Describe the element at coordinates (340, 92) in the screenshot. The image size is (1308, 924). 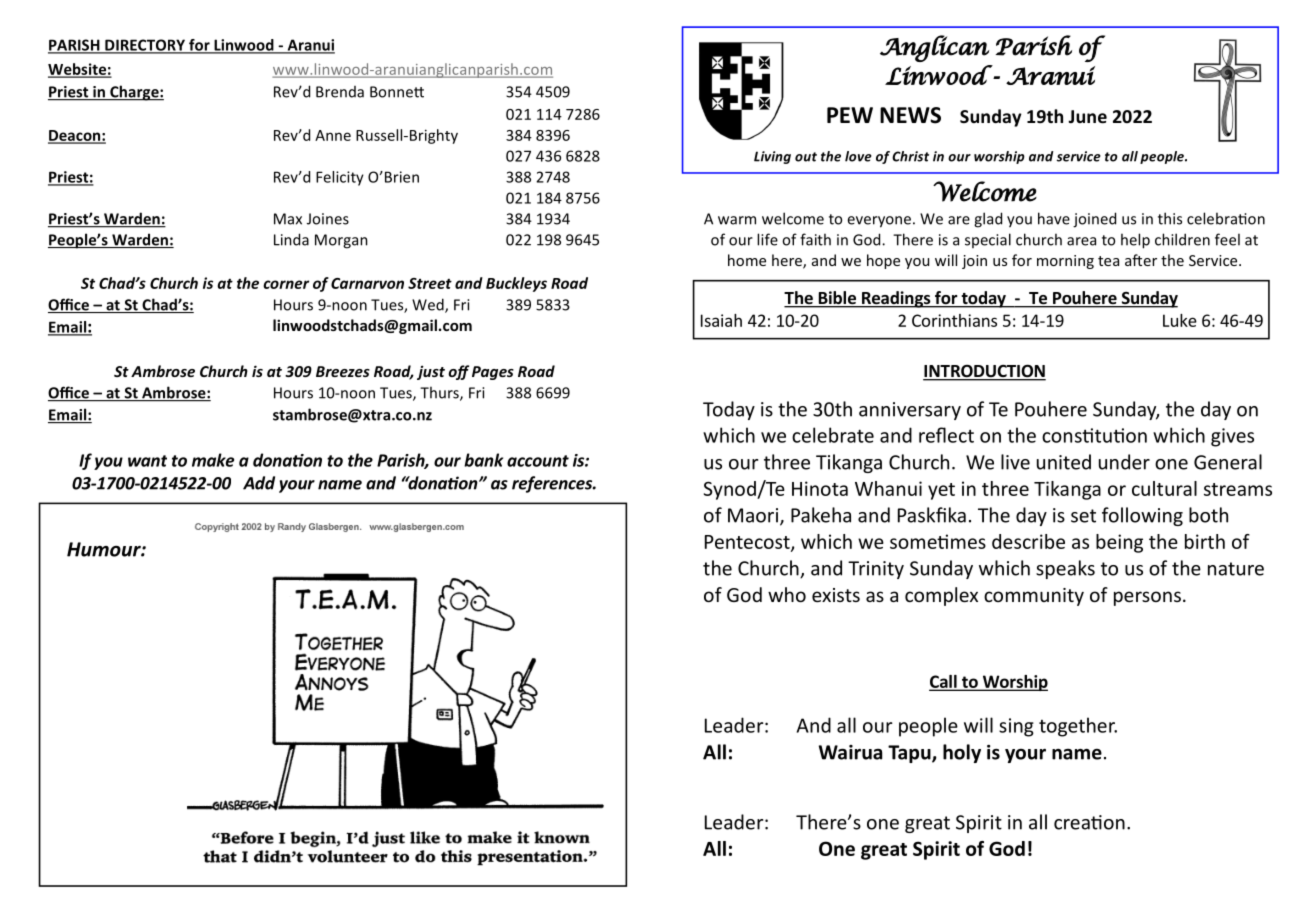
I see `Brenda` at that location.
